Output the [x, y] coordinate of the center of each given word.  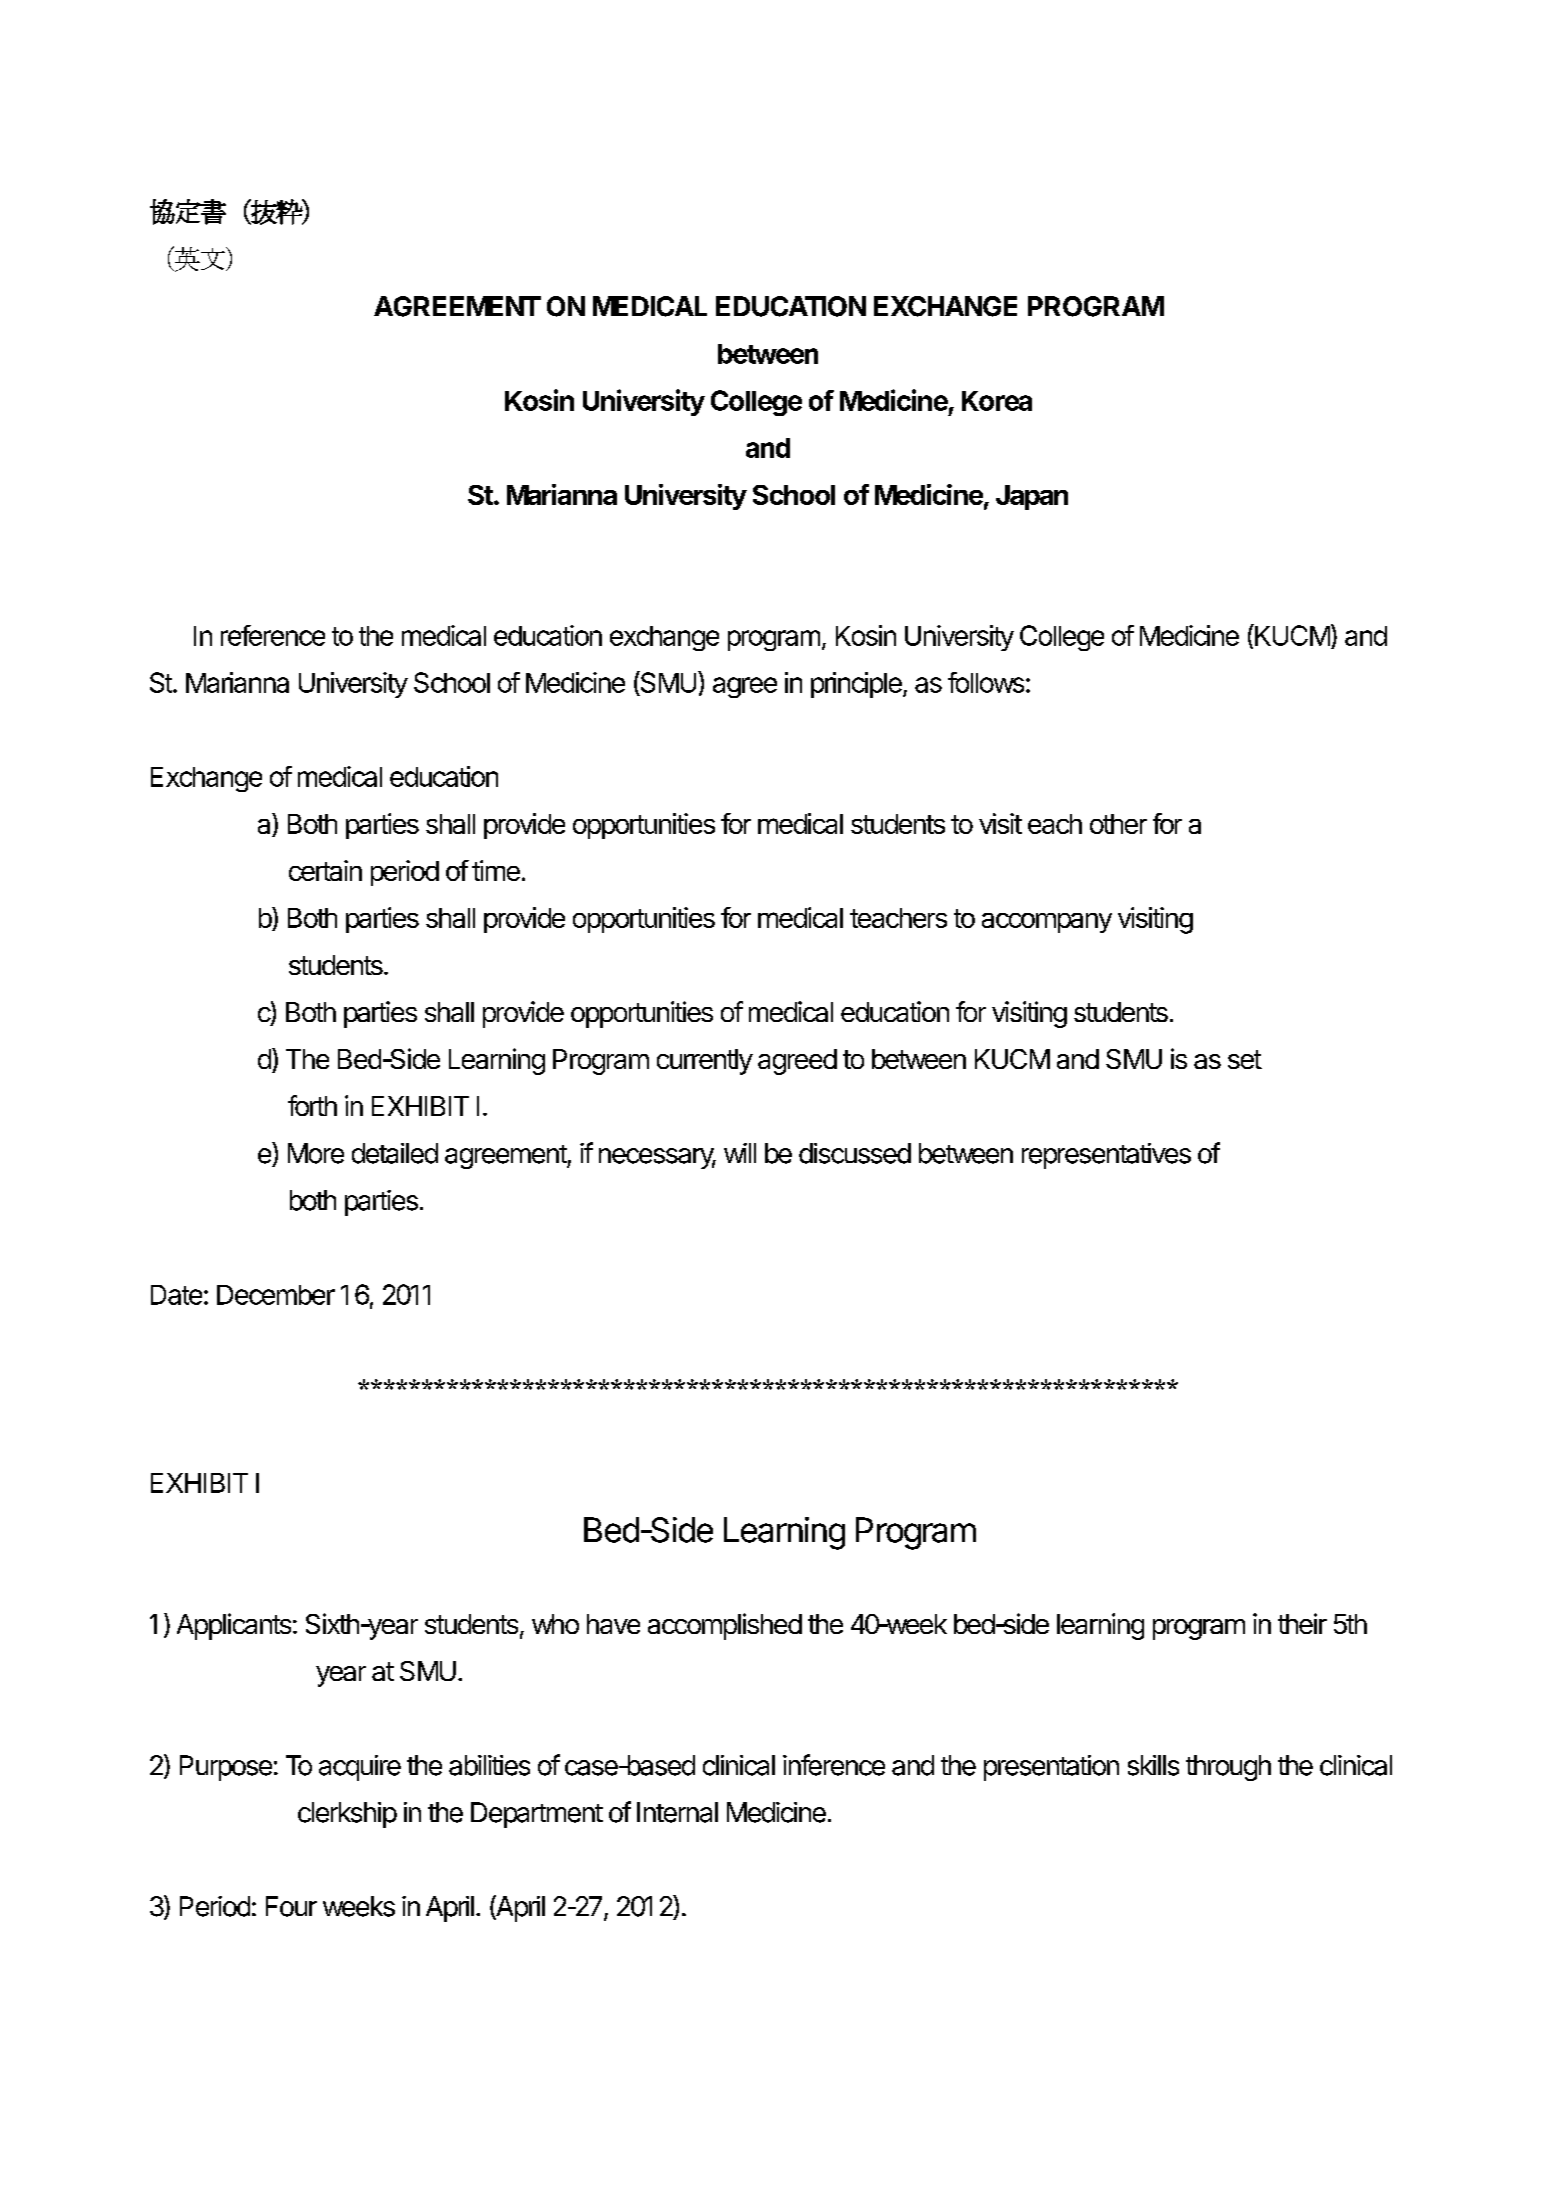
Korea [997, 401]
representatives [1106, 1156]
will [740, 1153]
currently [705, 1062]
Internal [677, 1812]
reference [273, 635]
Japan [1032, 497]
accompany [1047, 923]
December [276, 1295]
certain [325, 870]
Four [291, 1906]
